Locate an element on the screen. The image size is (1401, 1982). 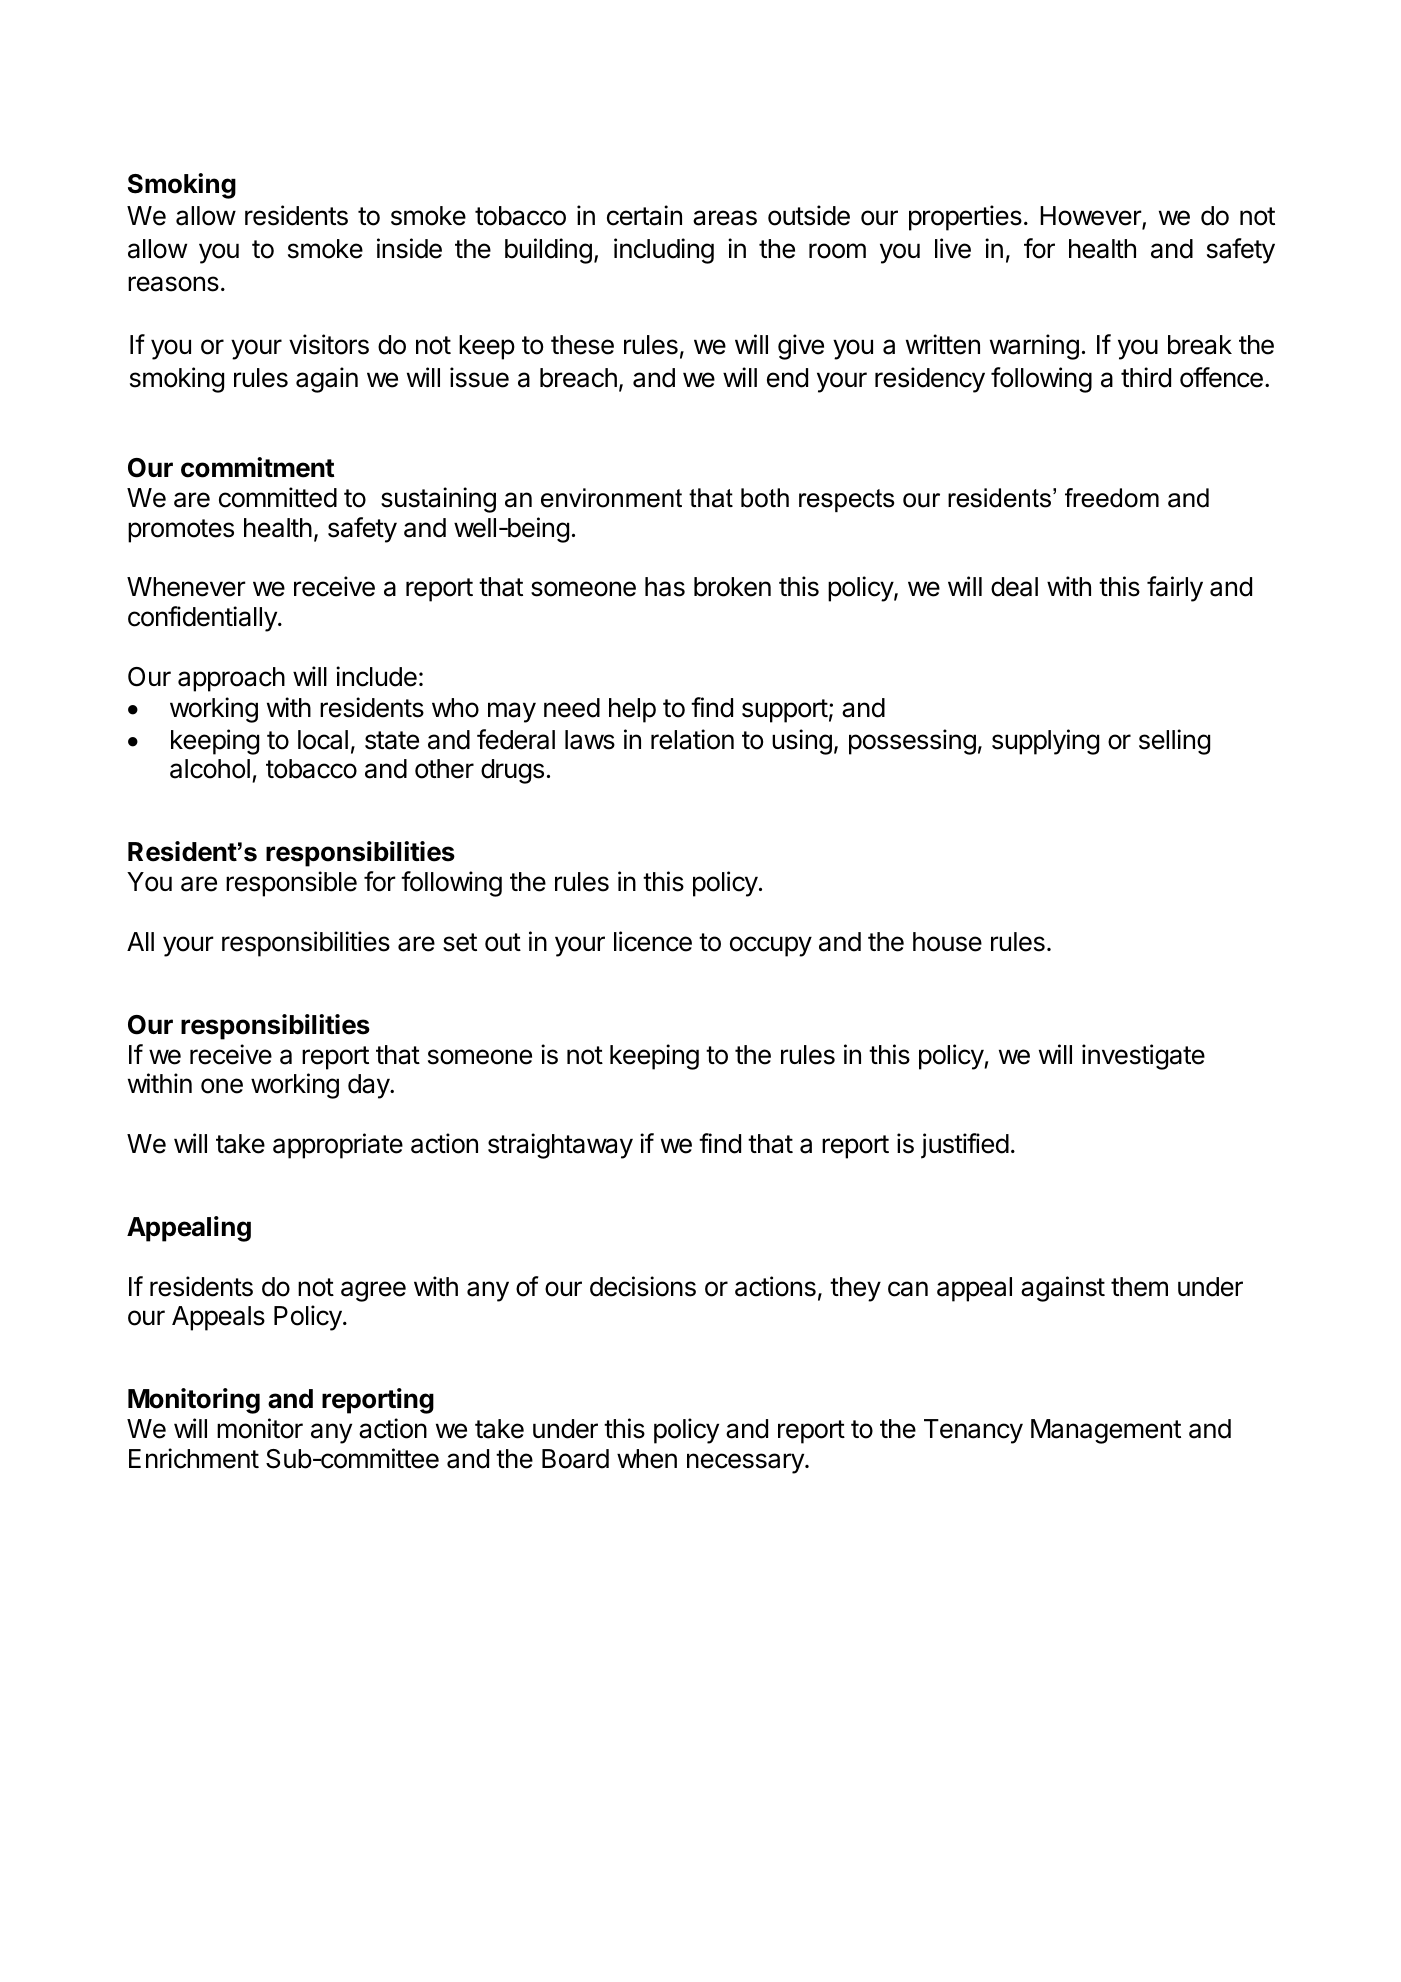
Enrichment is located at coordinates (194, 1458).
